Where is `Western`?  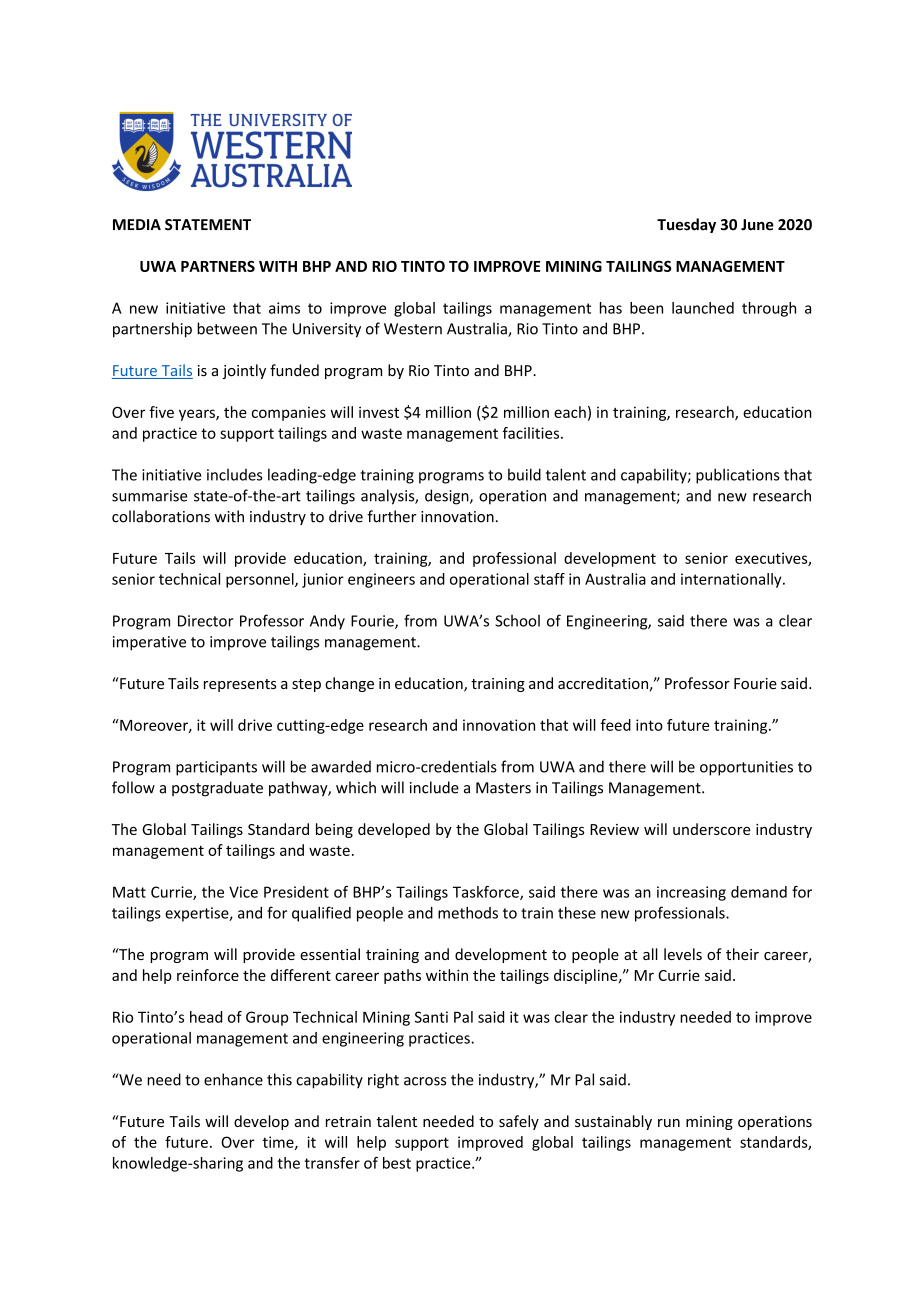 Western is located at coordinates (413, 329).
